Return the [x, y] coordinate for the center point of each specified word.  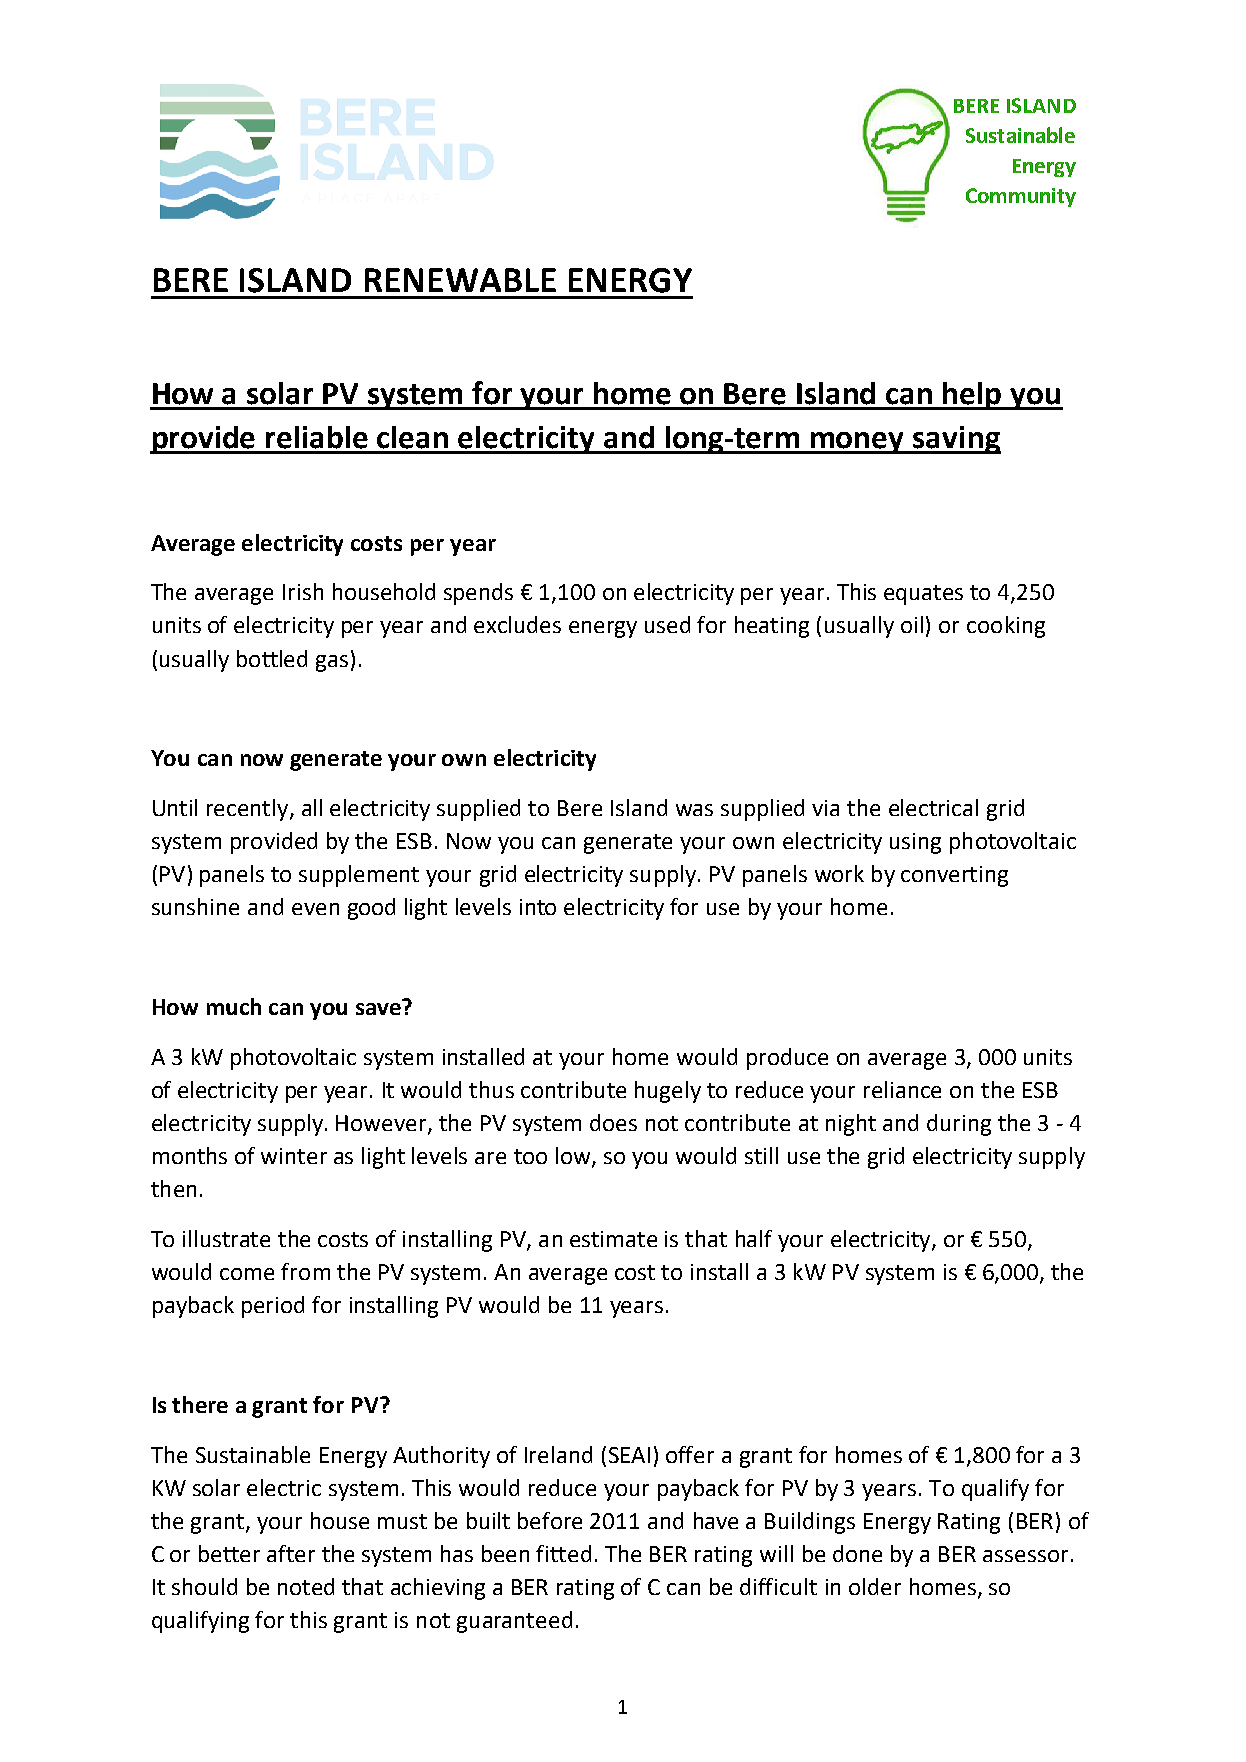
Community [1021, 197]
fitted [563, 1553]
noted [306, 1586]
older [875, 1586]
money [858, 443]
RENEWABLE [460, 280]
